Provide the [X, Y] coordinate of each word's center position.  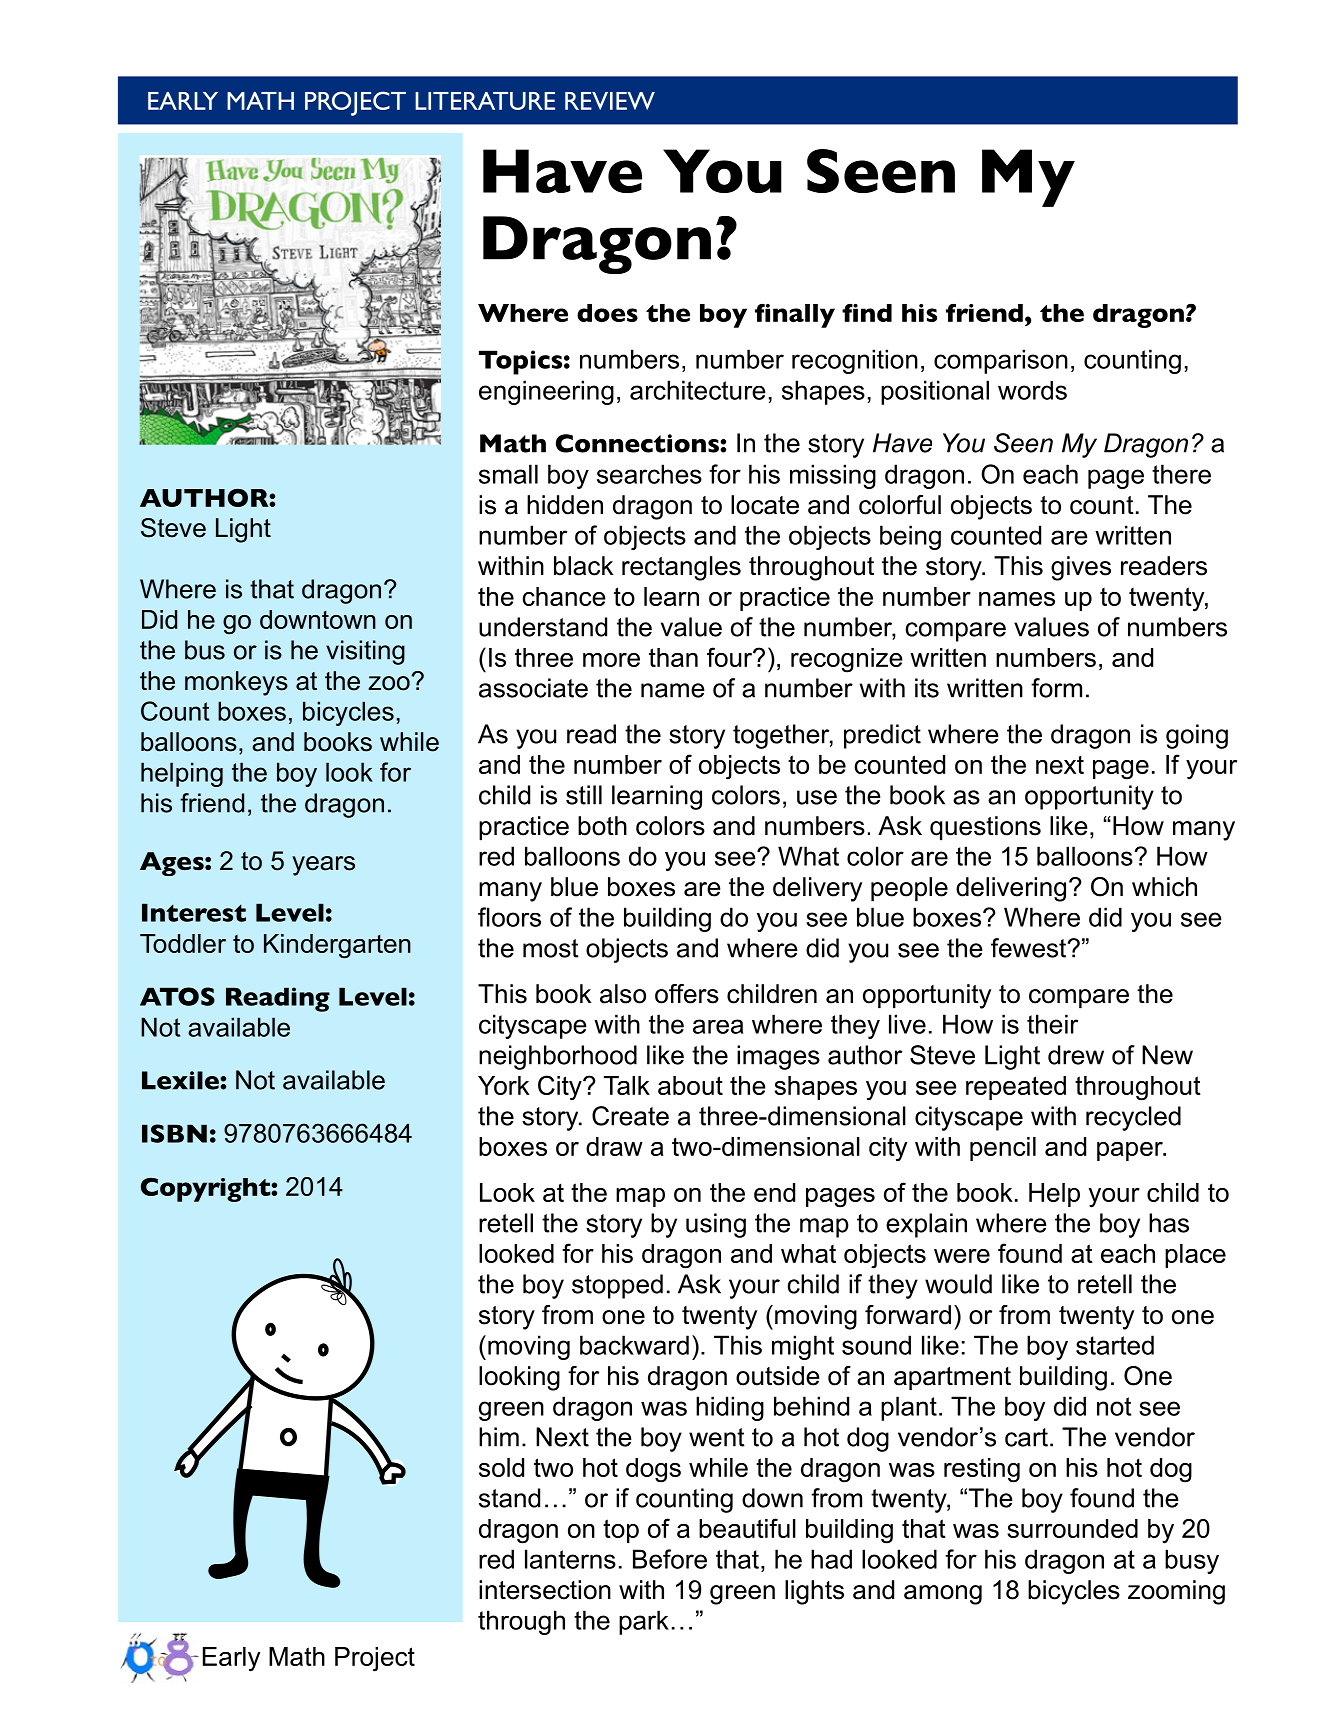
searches [649, 474]
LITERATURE [485, 101]
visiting [365, 652]
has [1169, 1223]
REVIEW [610, 101]
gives [1081, 568]
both [602, 826]
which [1164, 887]
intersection [545, 1590]
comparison [1001, 361]
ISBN [174, 1133]
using [716, 1225]
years [323, 866]
